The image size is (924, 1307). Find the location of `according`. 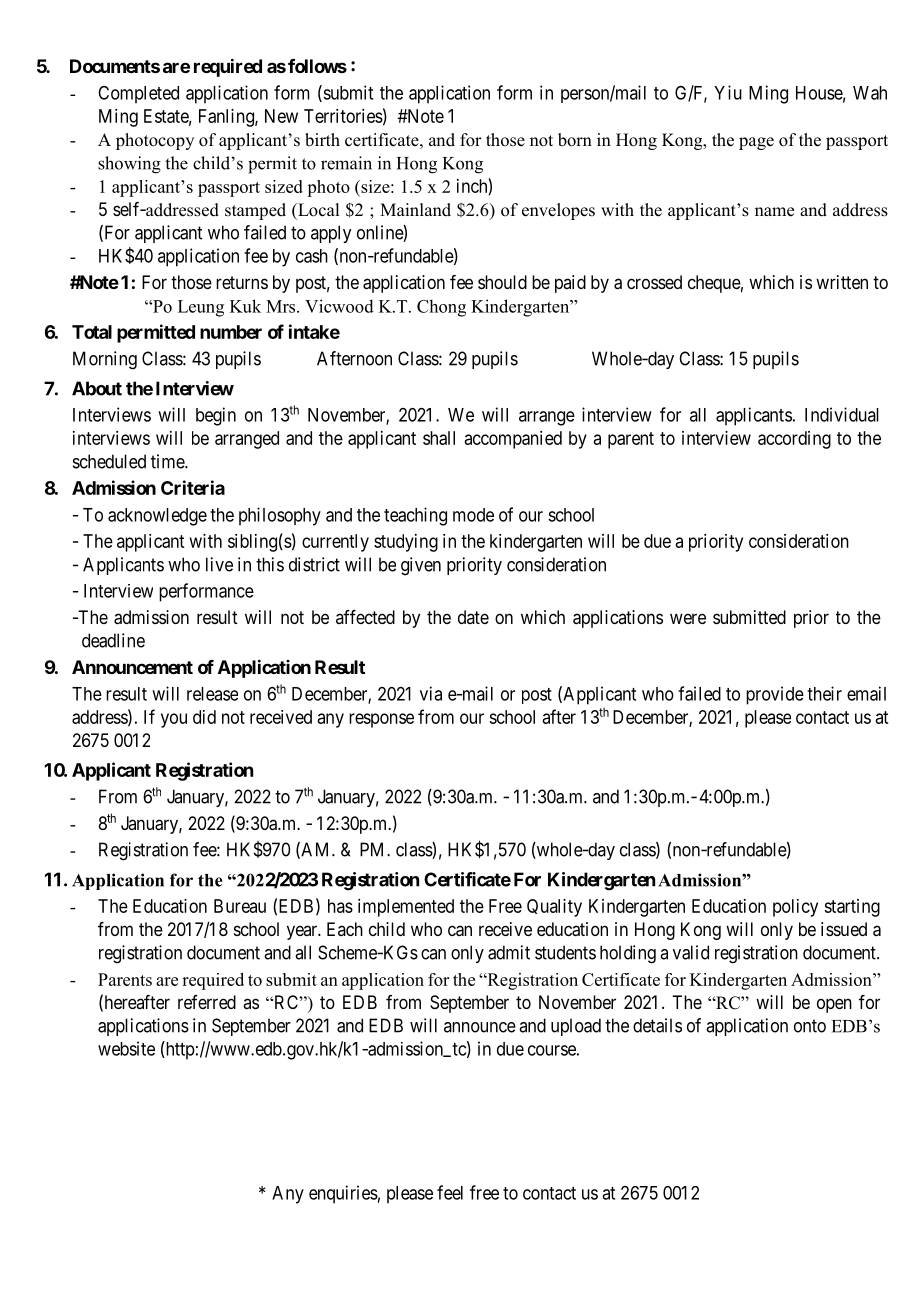

according is located at coordinates (794, 440).
